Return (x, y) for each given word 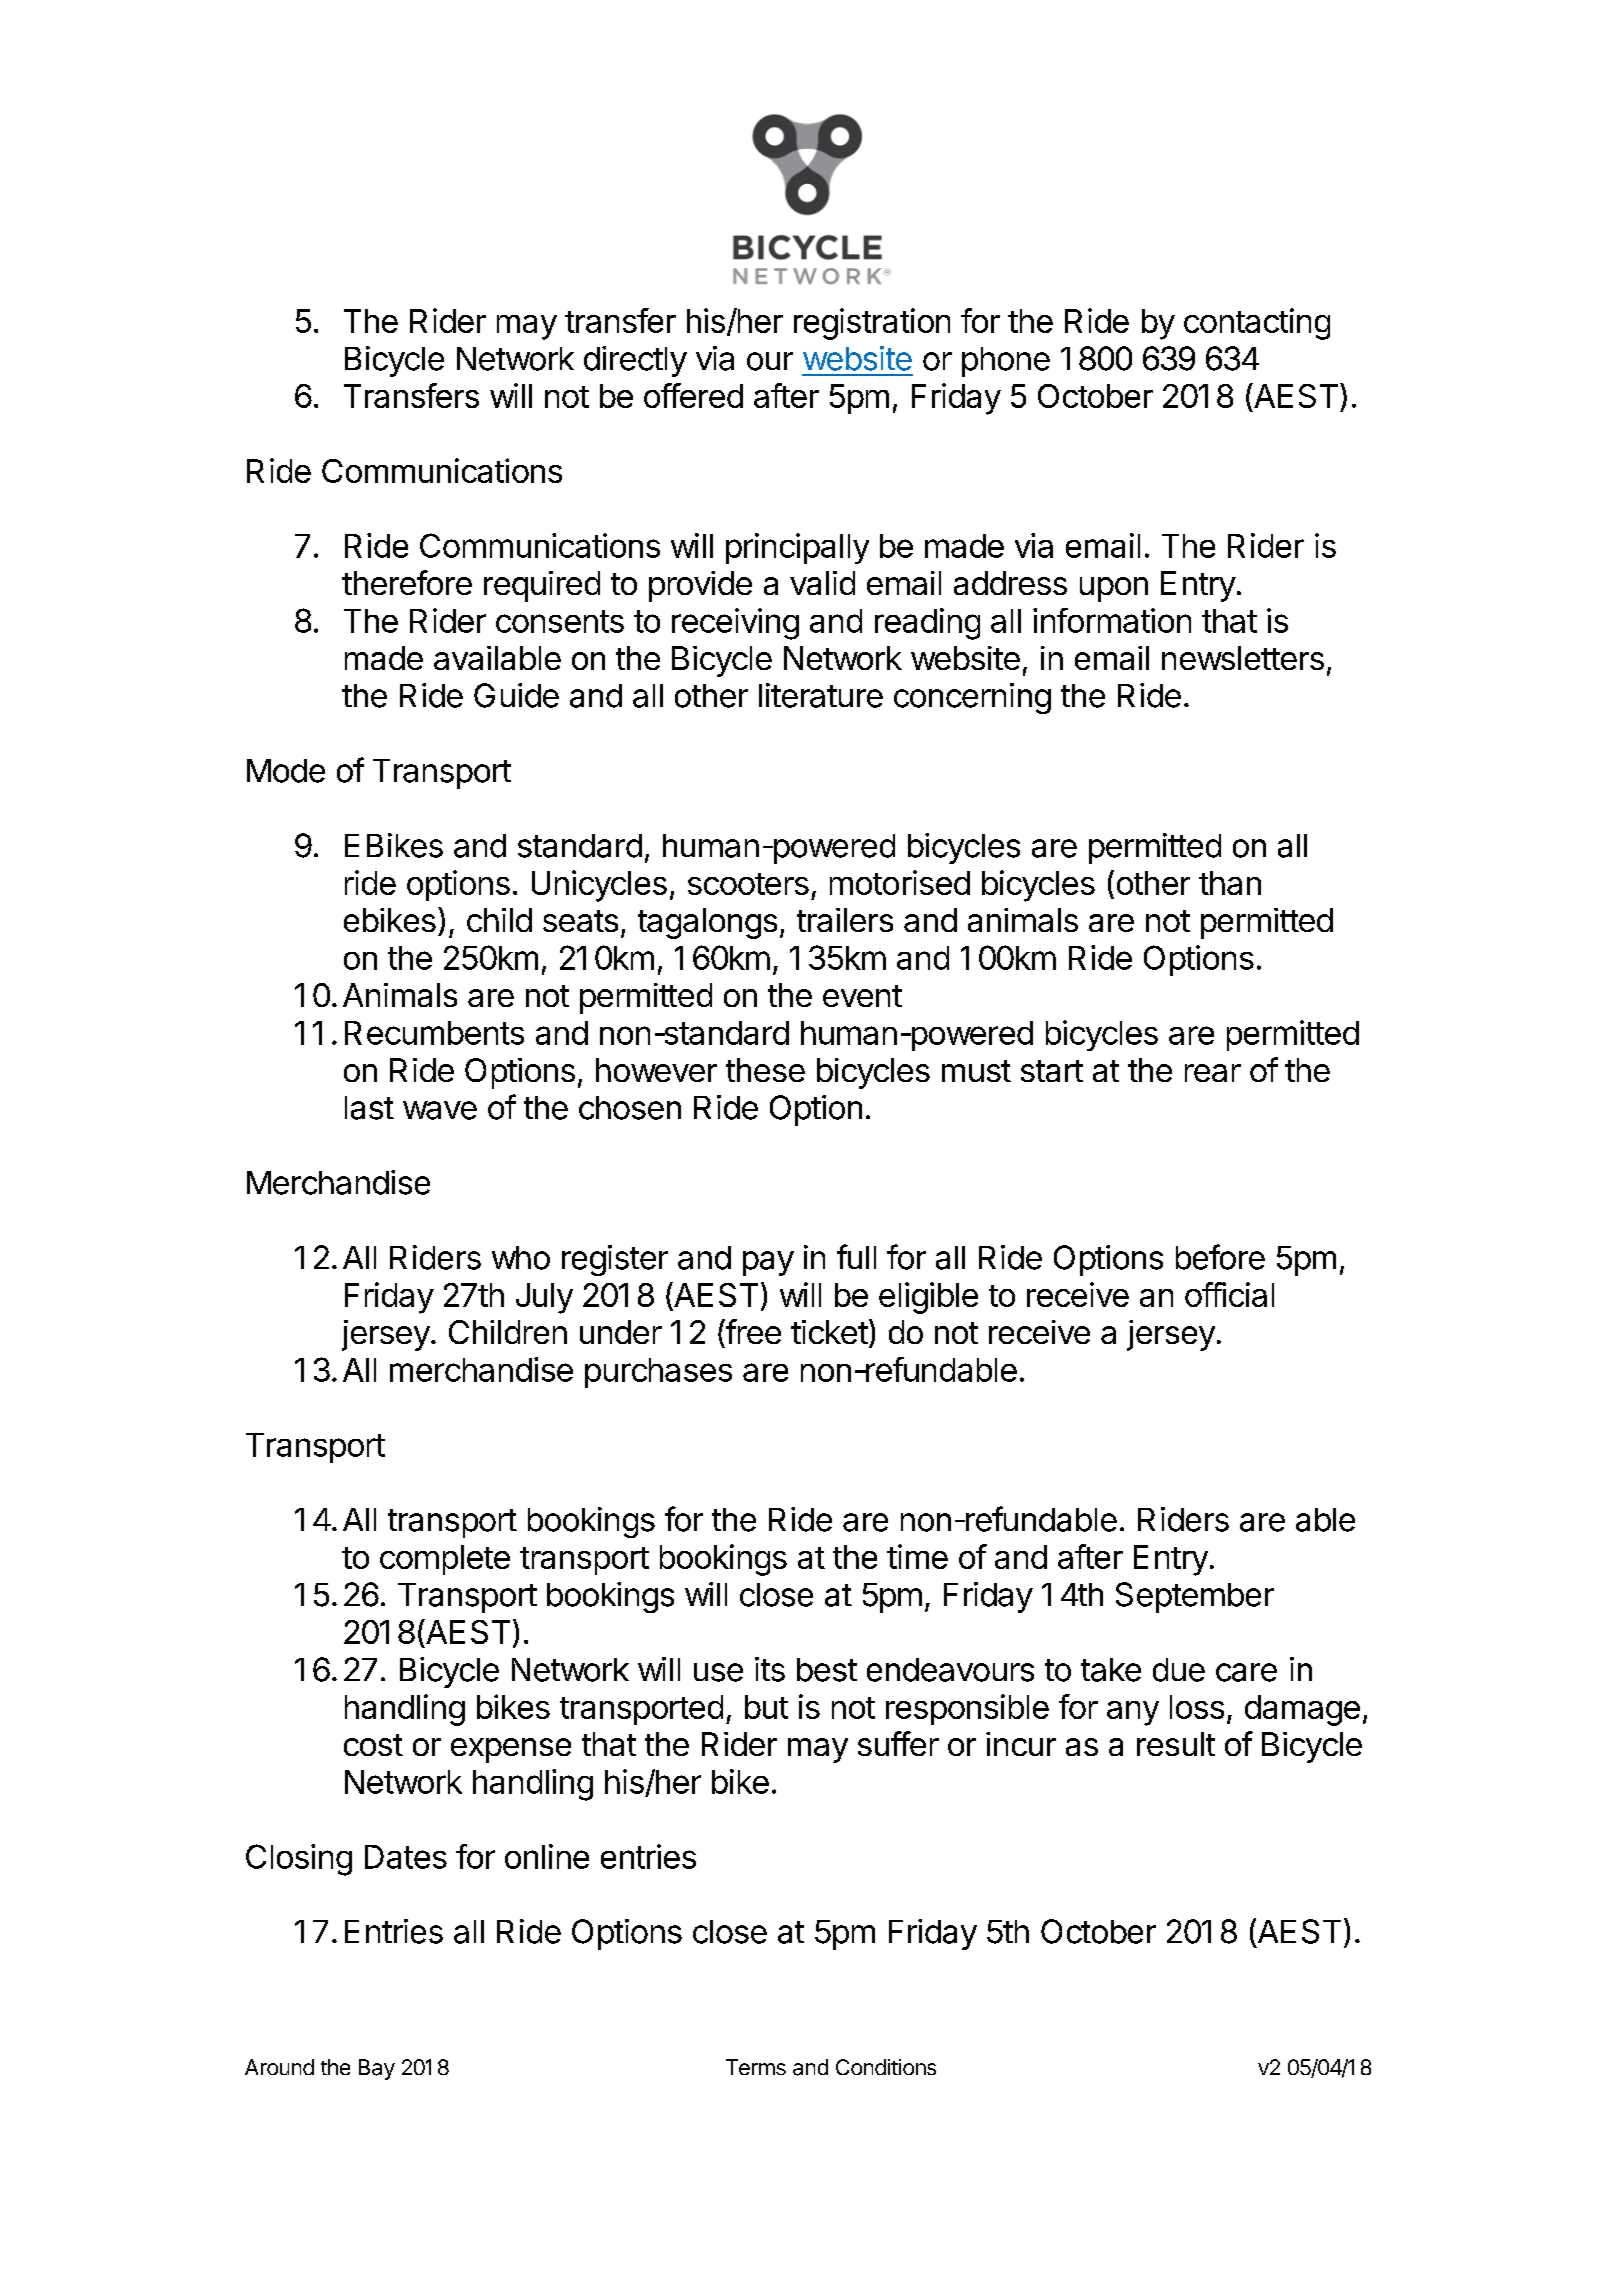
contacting (1257, 324)
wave (440, 1110)
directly (635, 361)
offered (693, 395)
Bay (377, 2069)
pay (768, 1263)
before (1220, 1257)
